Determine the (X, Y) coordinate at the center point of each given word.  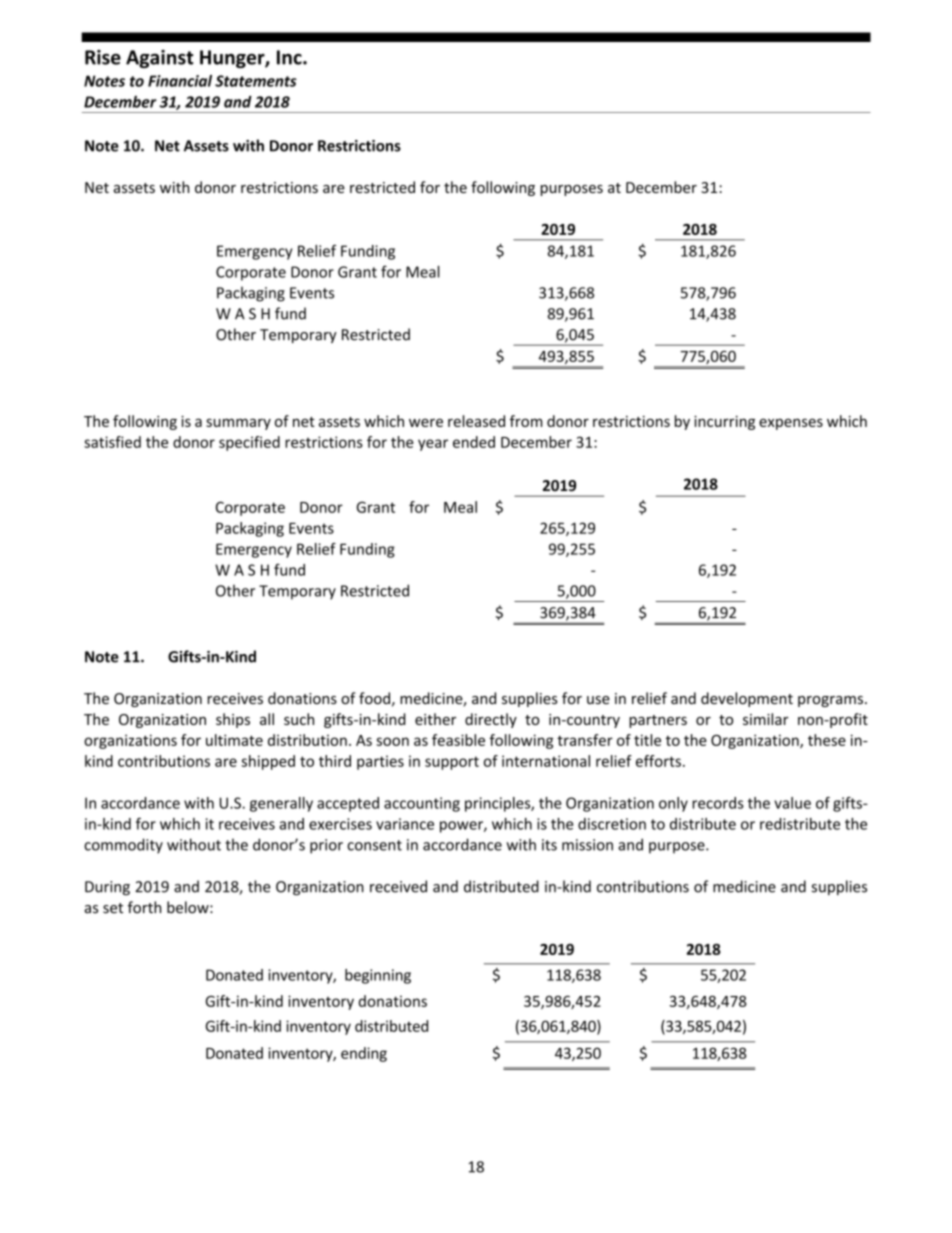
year (433, 445)
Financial (180, 81)
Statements (256, 81)
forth (144, 907)
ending (364, 1054)
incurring (724, 423)
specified (249, 443)
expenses (791, 424)
